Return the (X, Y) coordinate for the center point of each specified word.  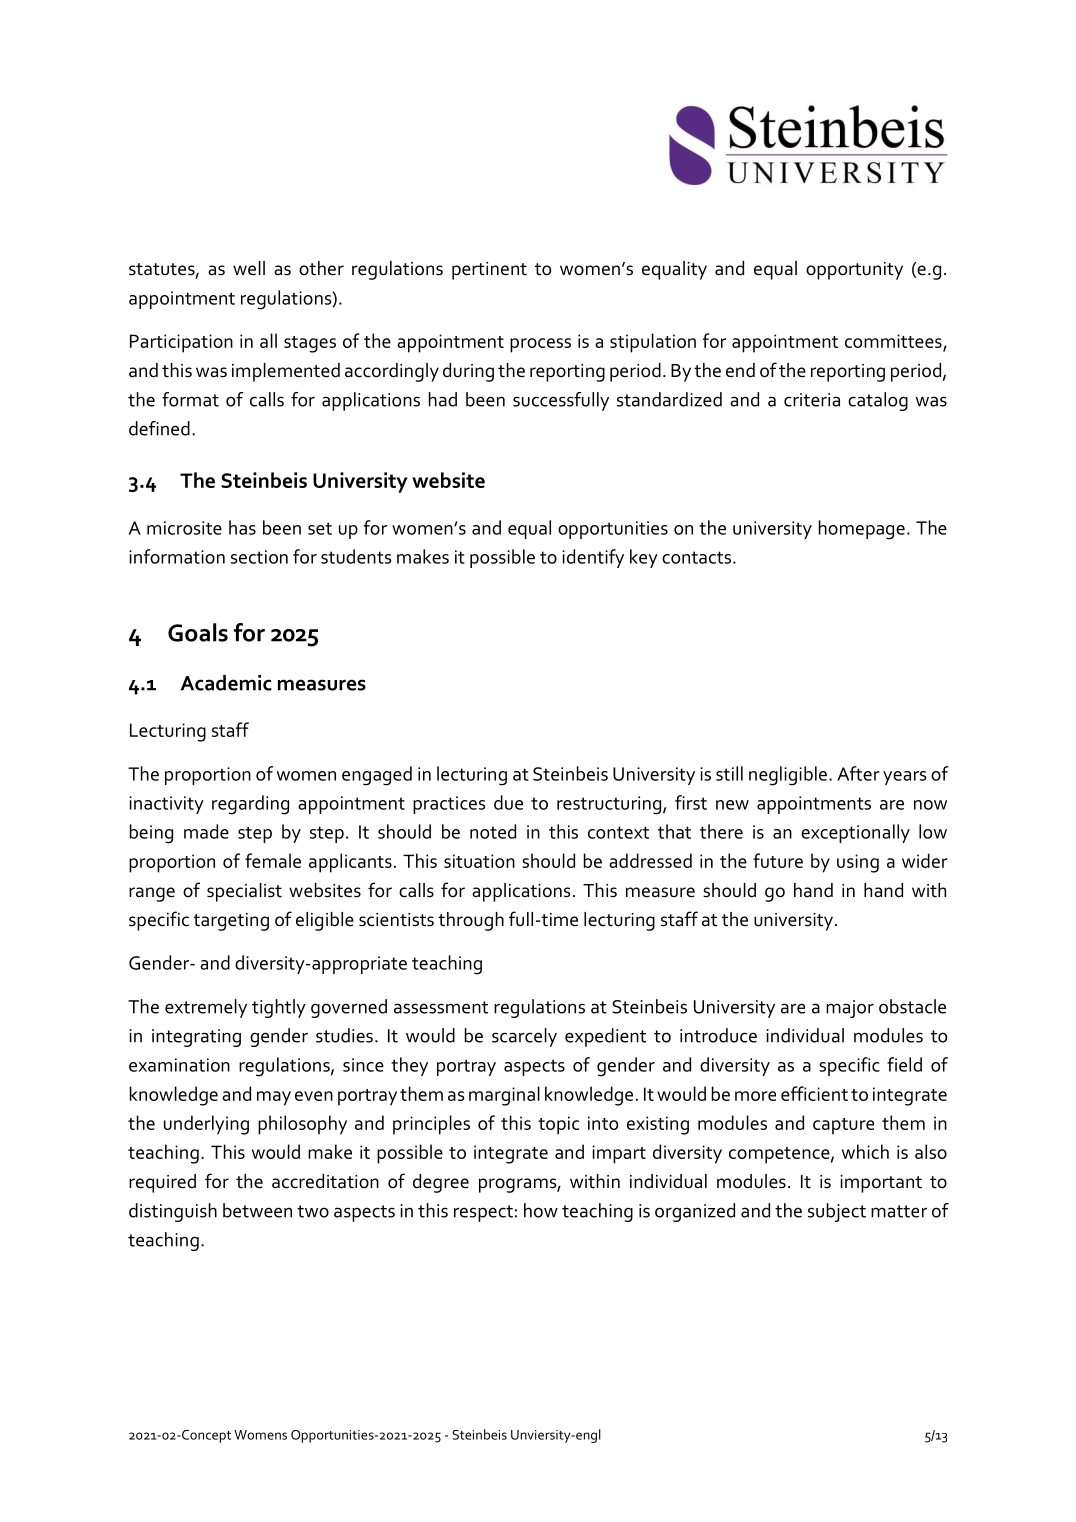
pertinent (489, 271)
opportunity (854, 271)
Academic (226, 683)
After (858, 773)
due (508, 802)
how (541, 1210)
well (249, 268)
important (881, 1184)
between (257, 1210)
